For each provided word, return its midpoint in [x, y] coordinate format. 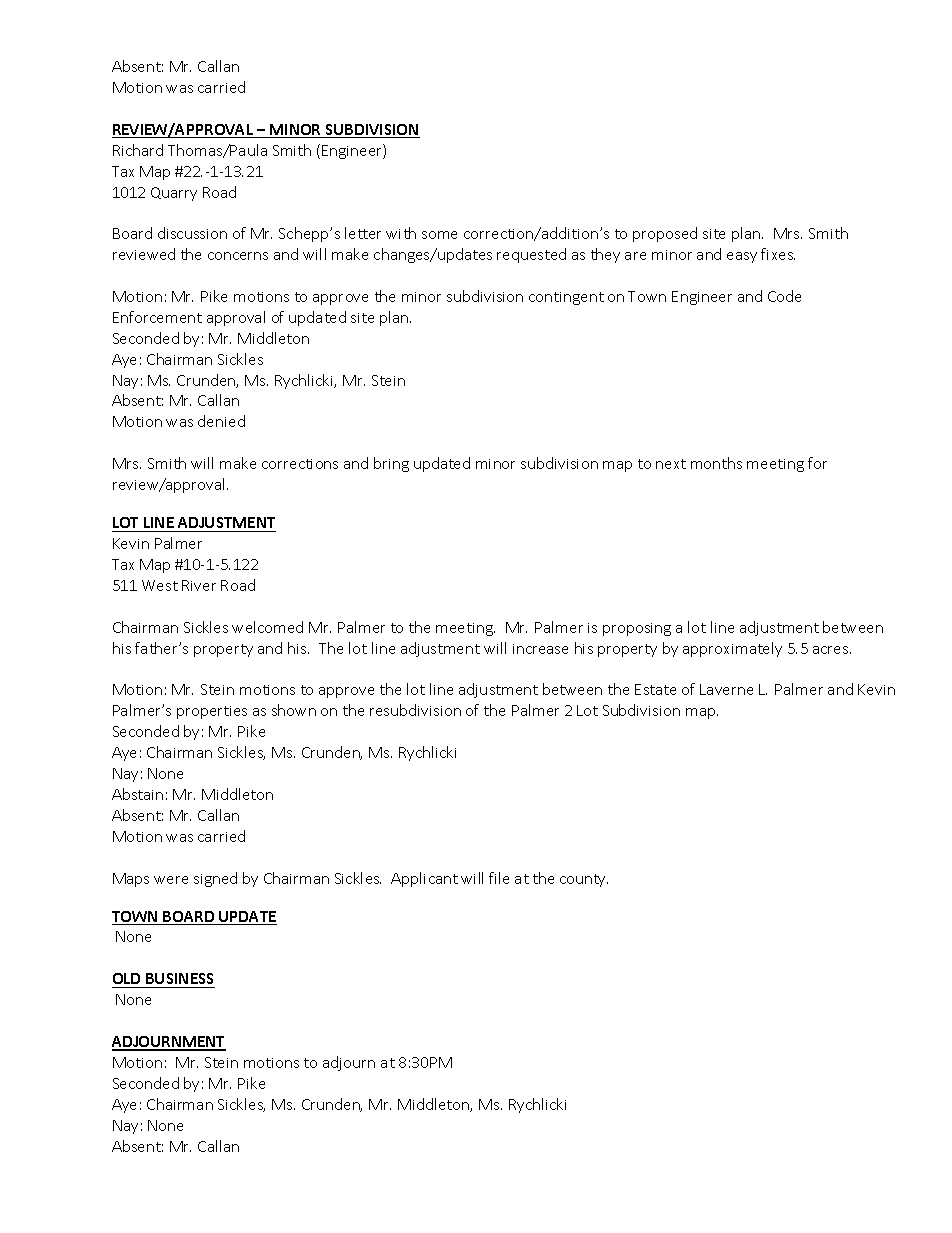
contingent [566, 298]
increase [540, 649]
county [584, 880]
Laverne [726, 689]
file [499, 878]
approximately [732, 649]
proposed [665, 234]
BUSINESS [179, 978]
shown [294, 710]
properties [212, 712]
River [199, 585]
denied [221, 421]
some [439, 235]
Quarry [174, 194]
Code [784, 296]
